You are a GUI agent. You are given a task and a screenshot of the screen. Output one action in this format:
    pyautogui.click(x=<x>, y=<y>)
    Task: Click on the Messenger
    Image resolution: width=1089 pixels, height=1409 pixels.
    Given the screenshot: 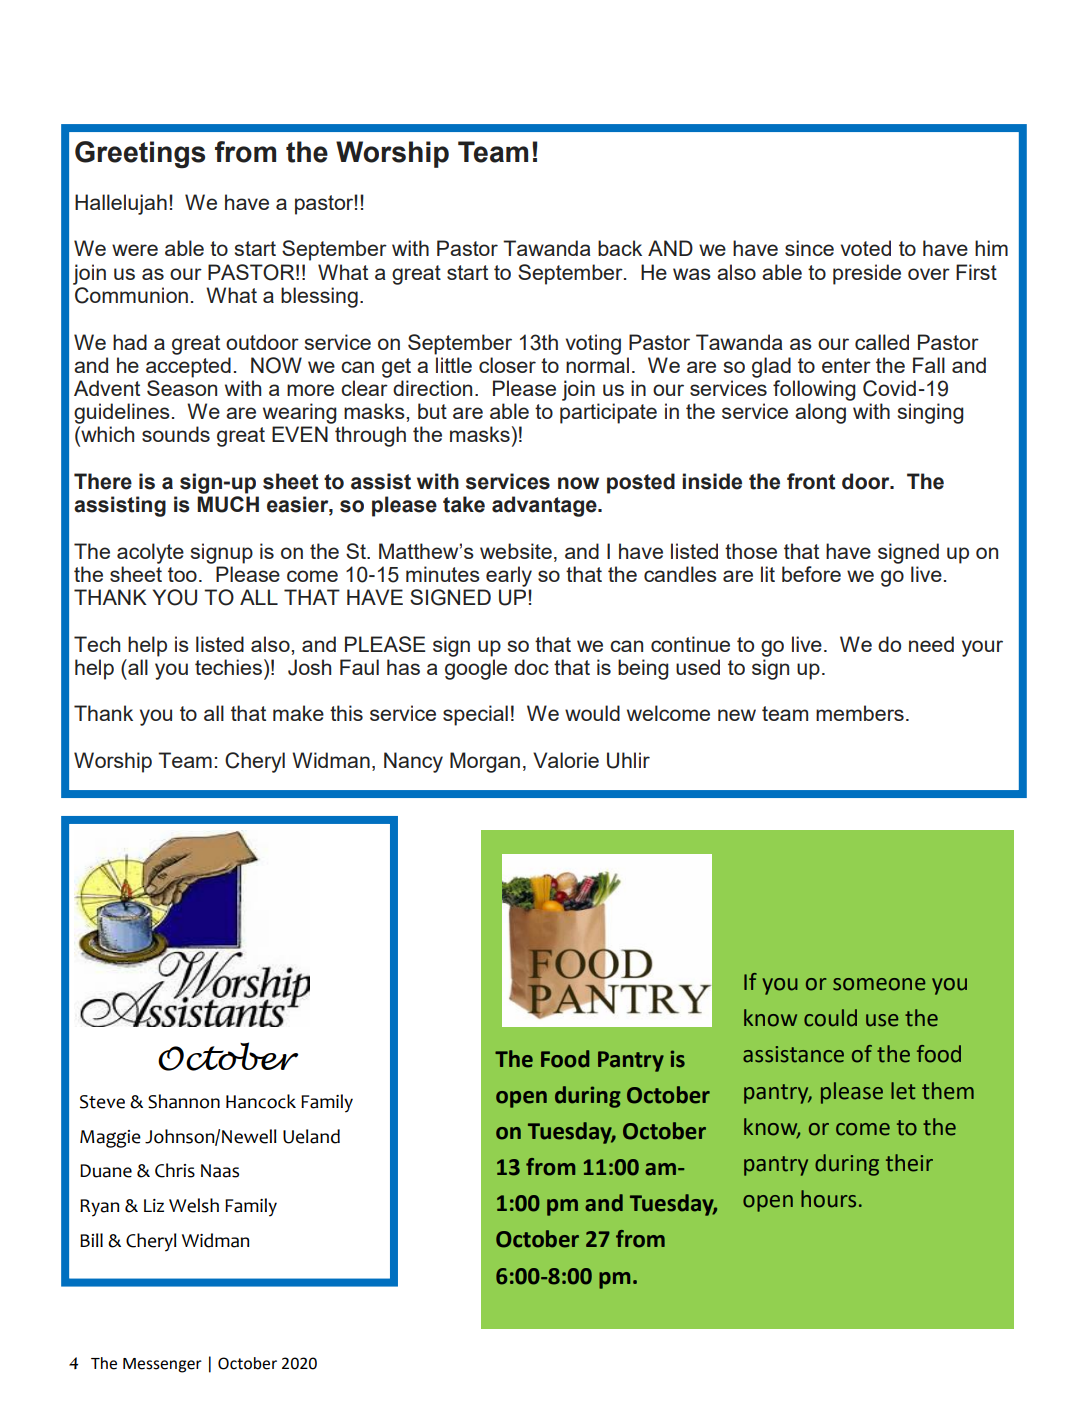 What is the action you would take?
    pyautogui.click(x=162, y=1365)
